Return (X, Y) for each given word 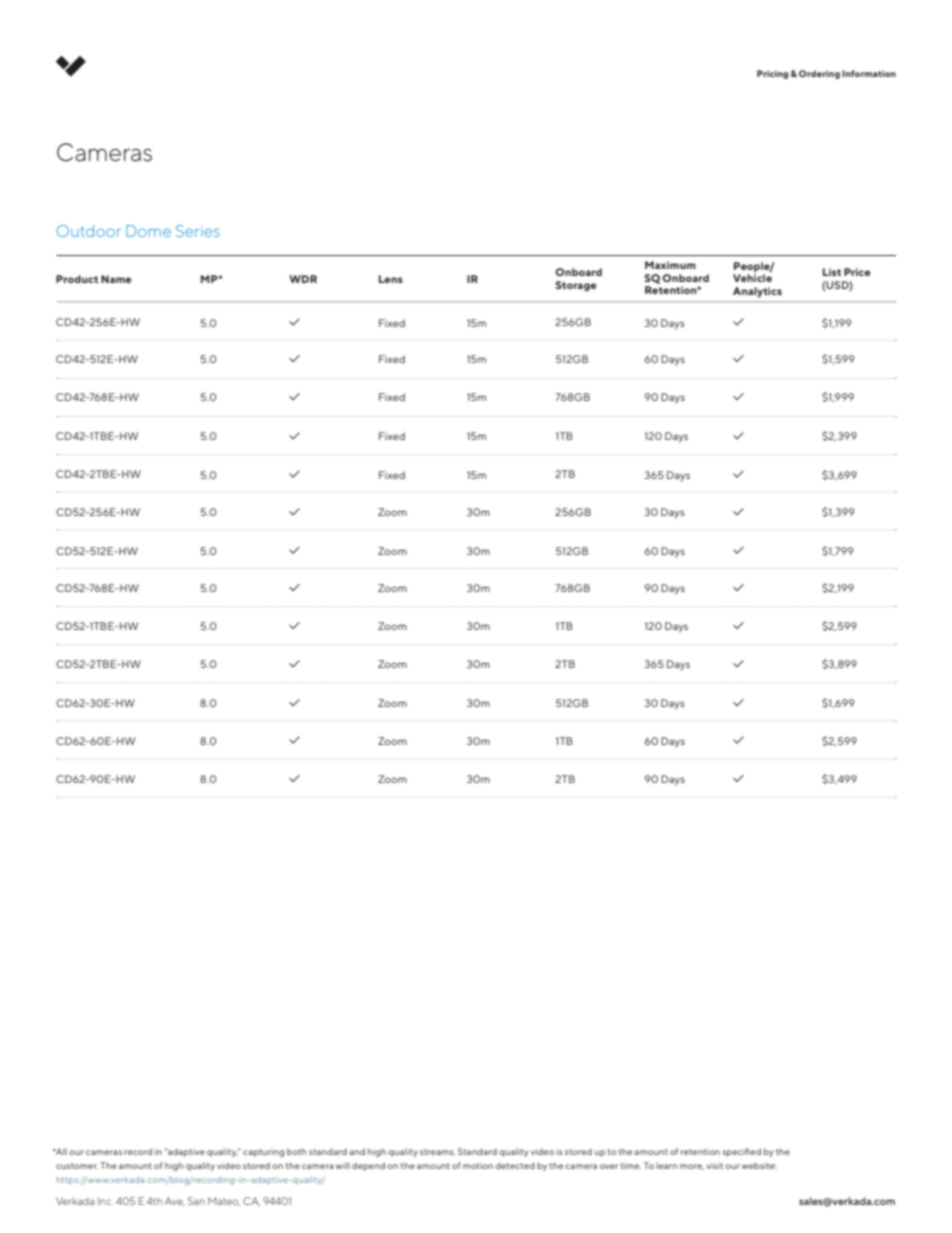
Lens (391, 279)
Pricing (772, 74)
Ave (175, 1201)
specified (742, 1152)
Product (77, 279)
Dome (148, 231)
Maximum (670, 265)
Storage (576, 286)
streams (438, 1152)
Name (116, 279)
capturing (263, 1152)
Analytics (757, 292)
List (832, 272)
